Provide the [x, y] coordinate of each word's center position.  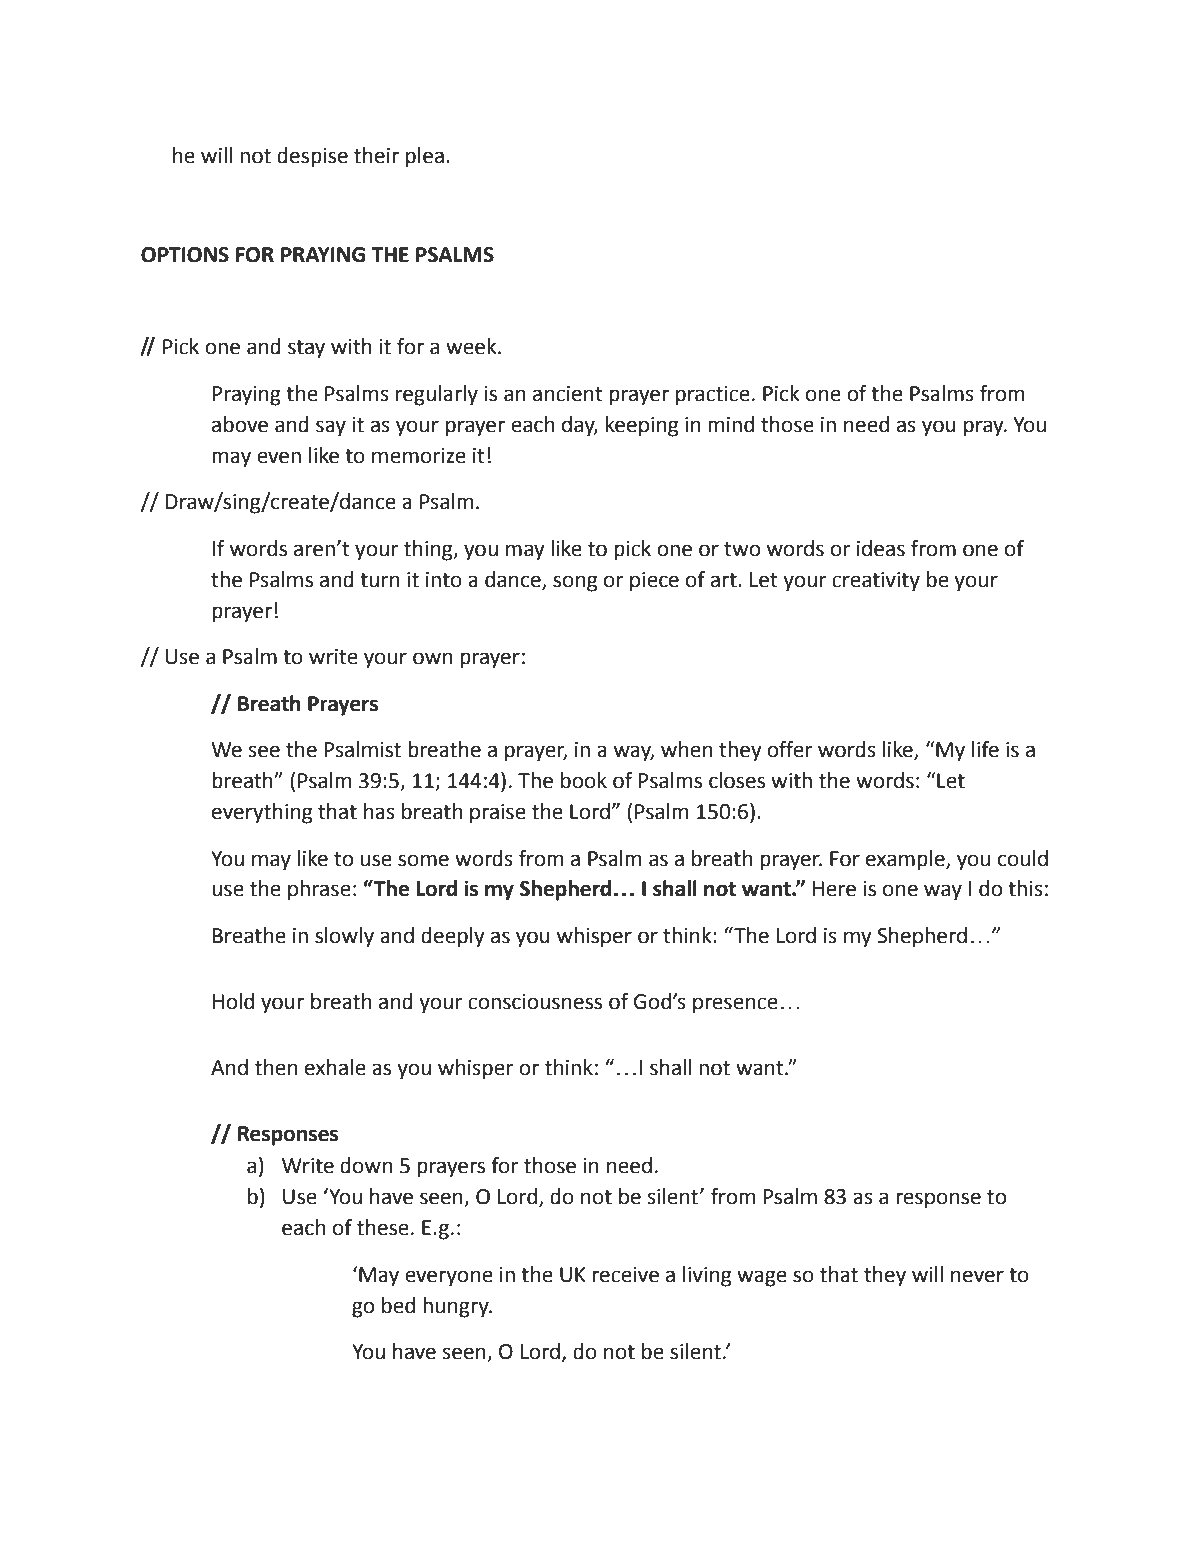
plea [425, 157]
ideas [881, 548]
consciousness [535, 1002]
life [985, 749]
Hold [233, 1001]
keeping [642, 426]
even [279, 457]
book [584, 780]
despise [312, 157]
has [379, 811]
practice [713, 396]
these [383, 1227]
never [977, 1276]
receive [625, 1275]
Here [834, 889]
